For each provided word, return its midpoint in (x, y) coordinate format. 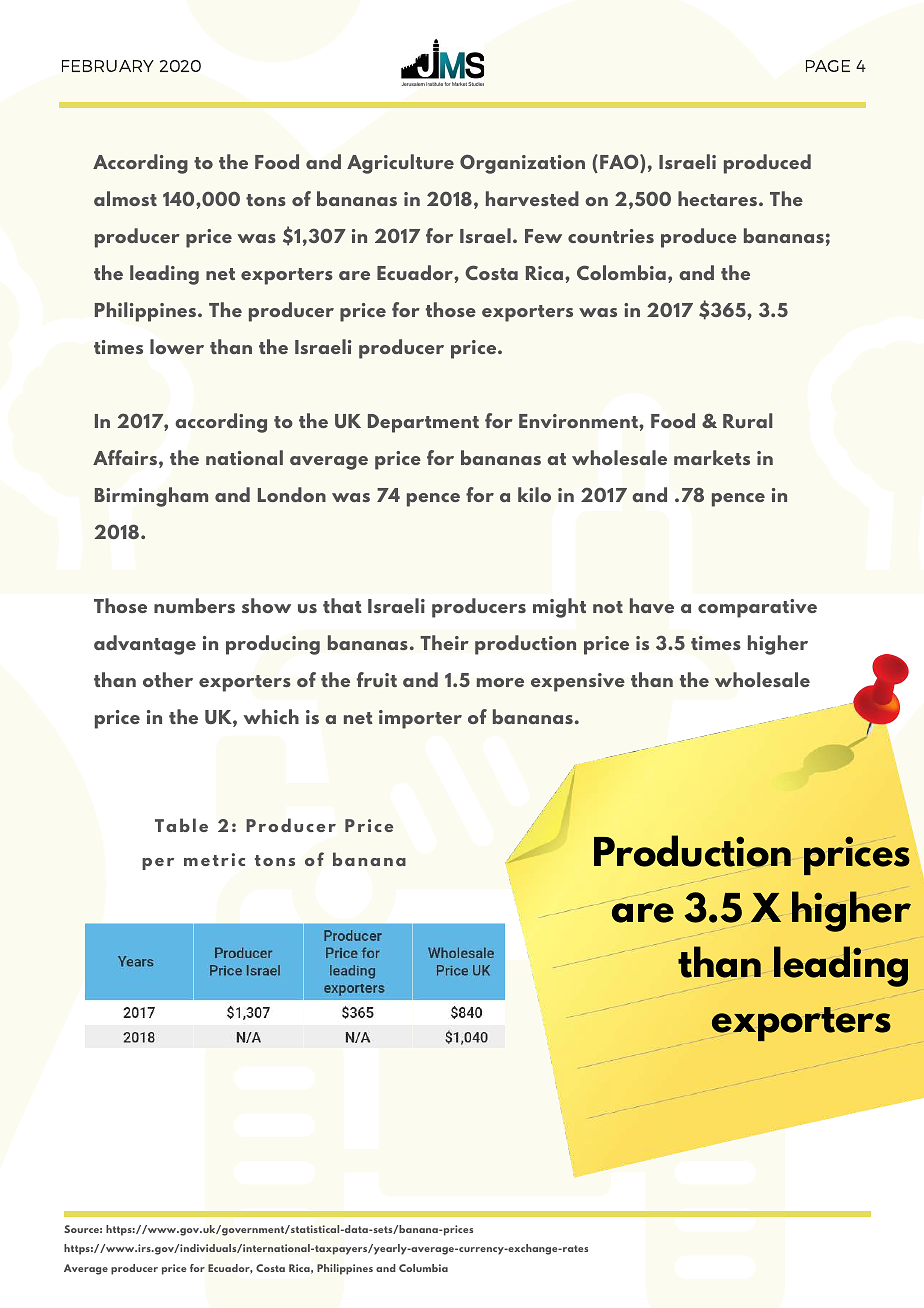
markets (712, 457)
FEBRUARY (108, 66)
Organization (522, 164)
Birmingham (151, 497)
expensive (578, 682)
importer (420, 719)
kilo (534, 494)
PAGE (828, 66)
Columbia (423, 1268)
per (158, 864)
